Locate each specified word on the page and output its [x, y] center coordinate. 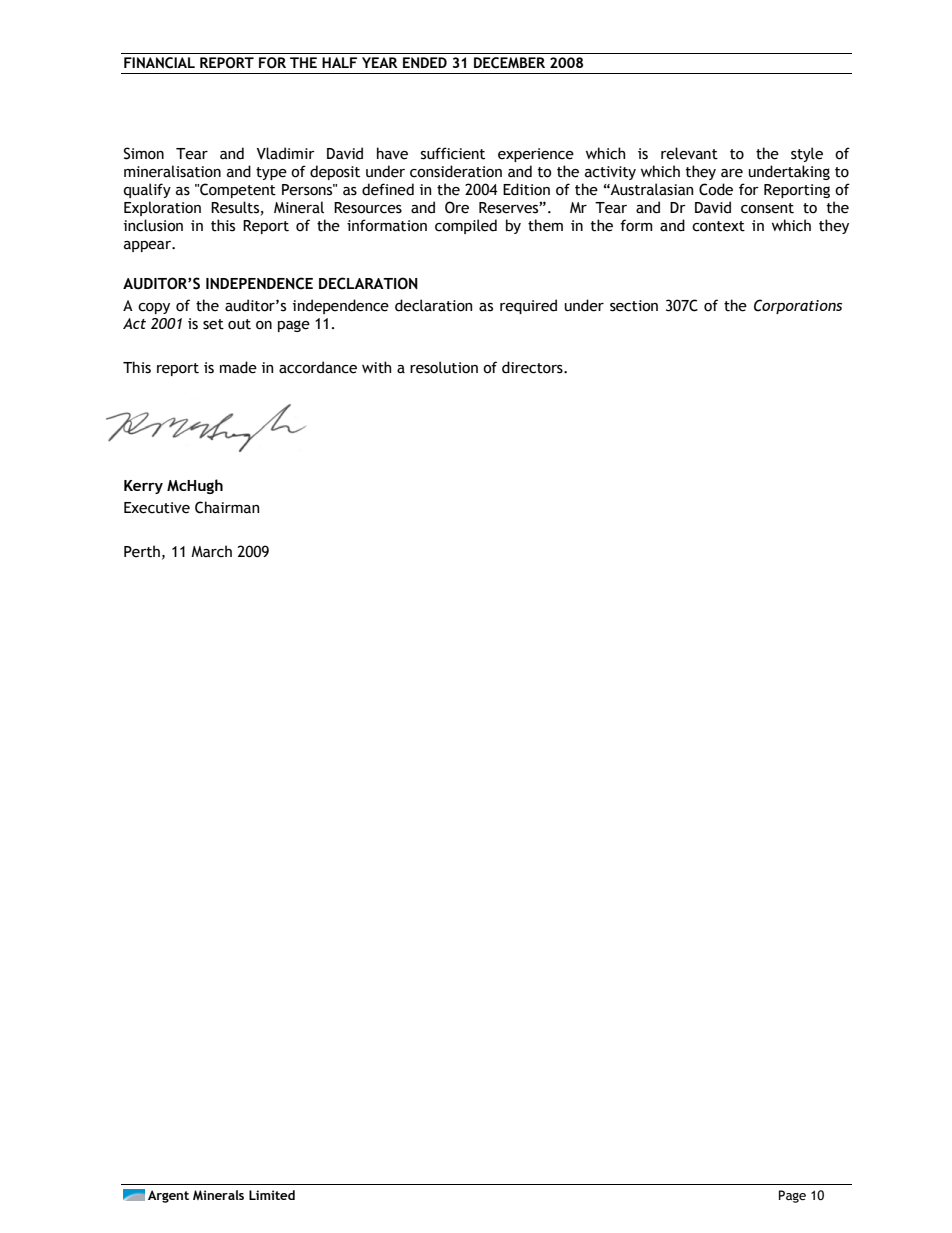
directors [533, 367]
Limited [272, 1195]
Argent [168, 1196]
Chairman [227, 507]
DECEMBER [509, 63]
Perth [142, 551]
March [211, 551]
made [238, 367]
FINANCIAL [159, 63]
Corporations [798, 306]
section [634, 306]
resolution [444, 367]
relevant [689, 153]
